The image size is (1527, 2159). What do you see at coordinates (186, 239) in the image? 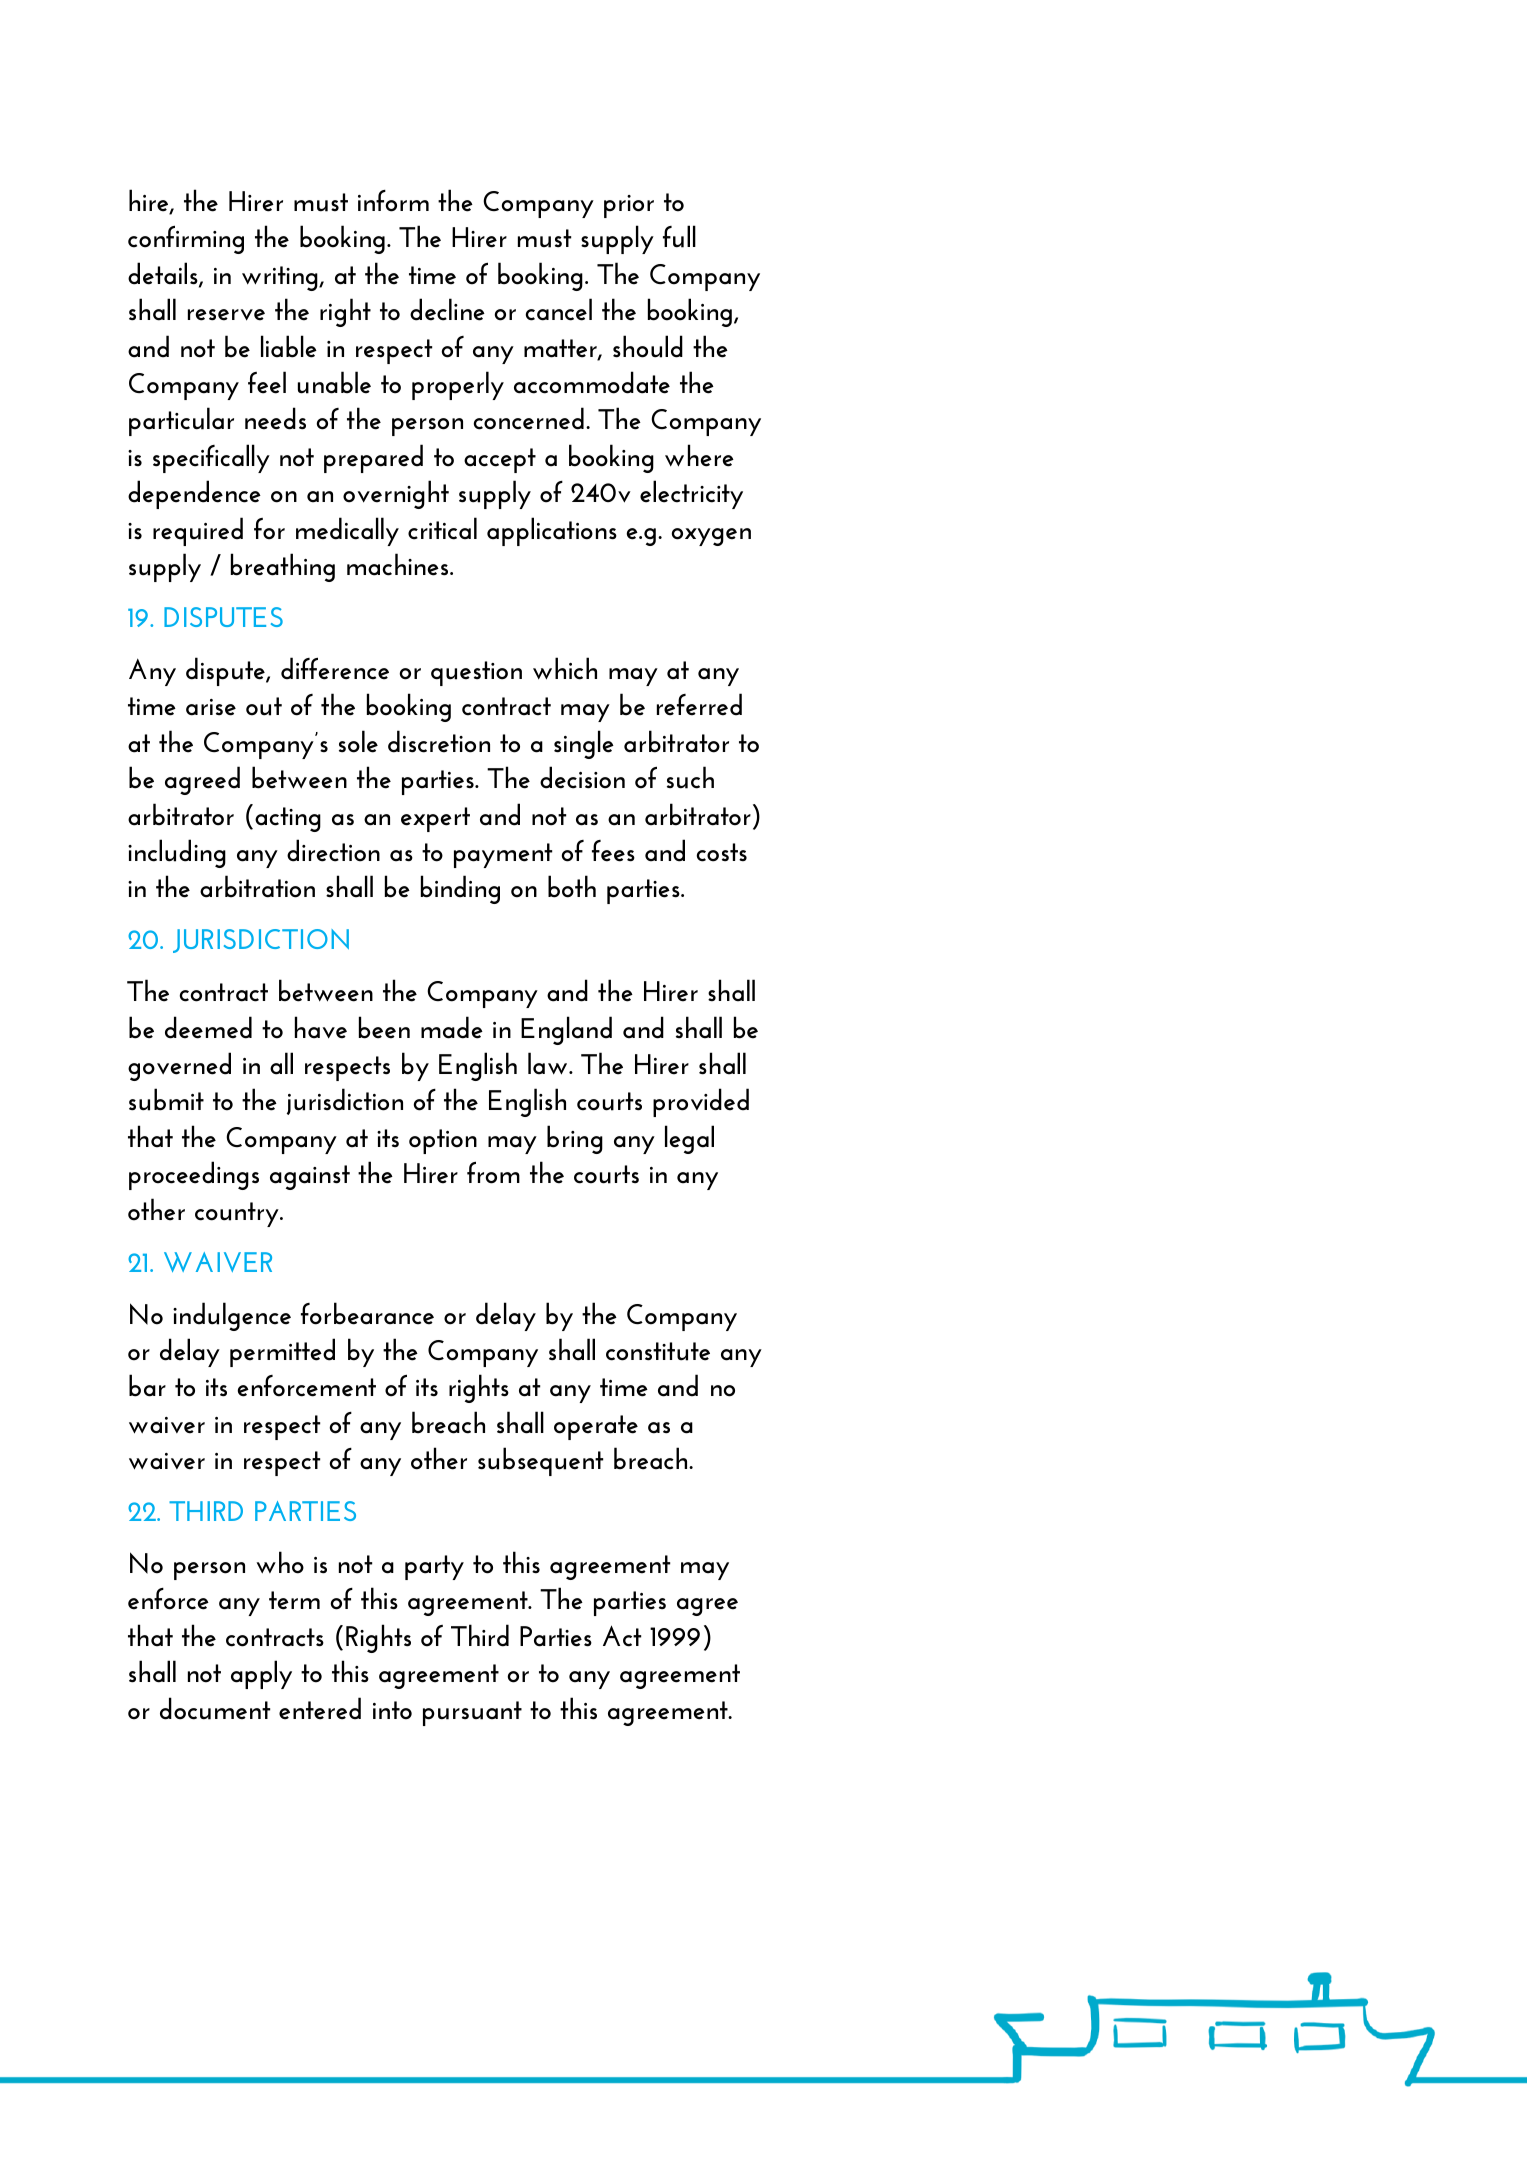
I see `confirming` at bounding box center [186, 239].
